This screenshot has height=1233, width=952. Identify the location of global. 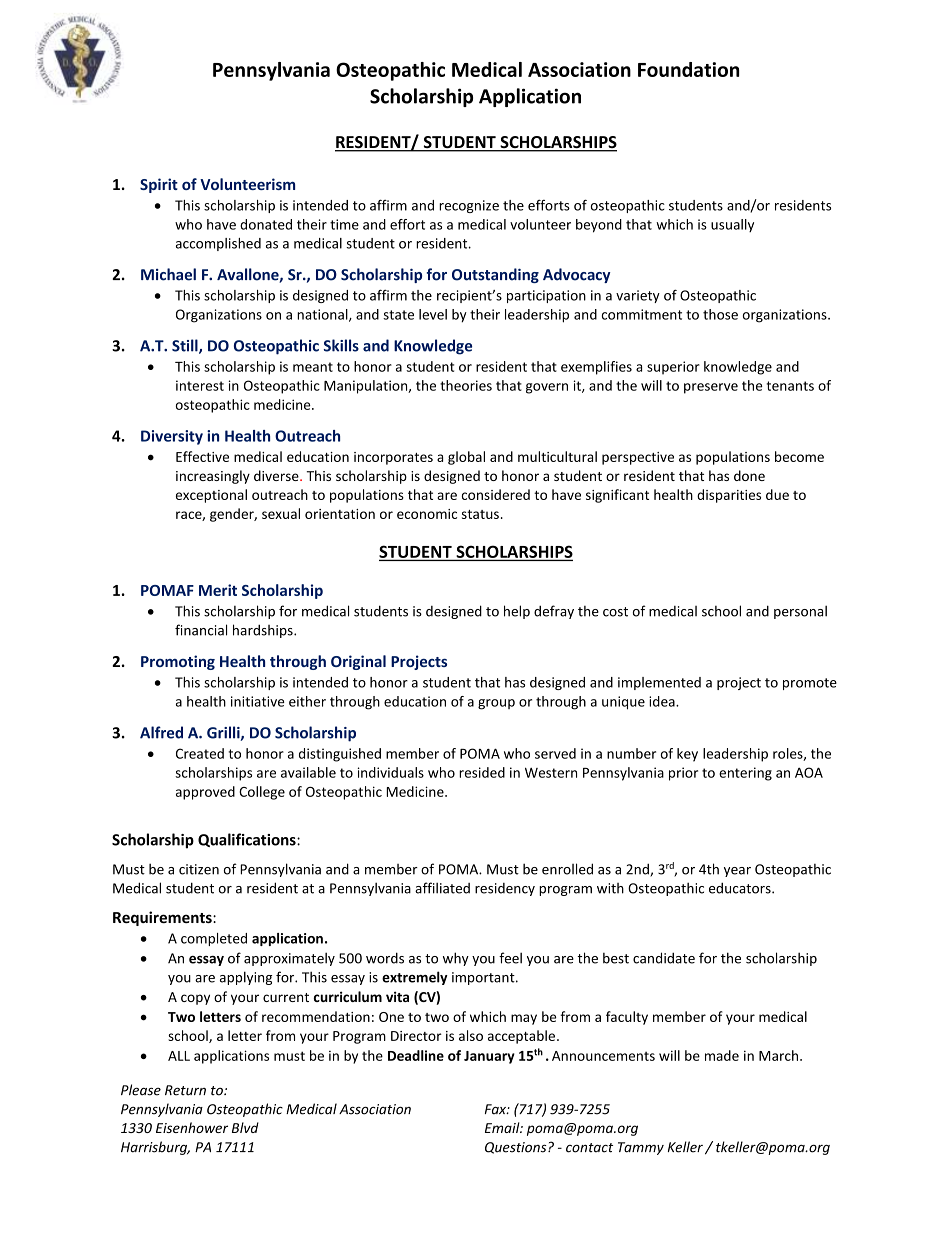
(466, 458).
